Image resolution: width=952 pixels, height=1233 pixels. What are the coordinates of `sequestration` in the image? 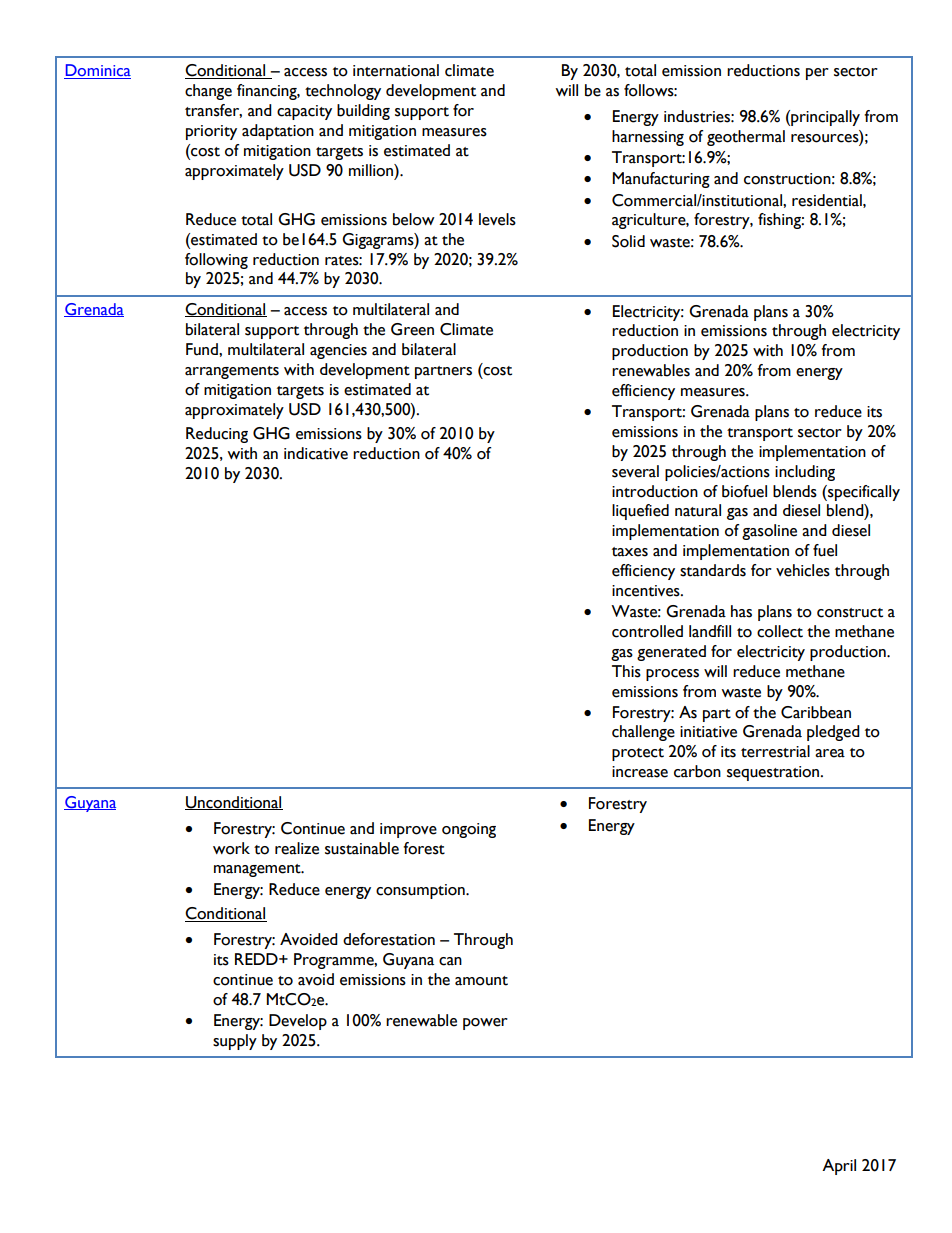 It's located at (774, 773).
